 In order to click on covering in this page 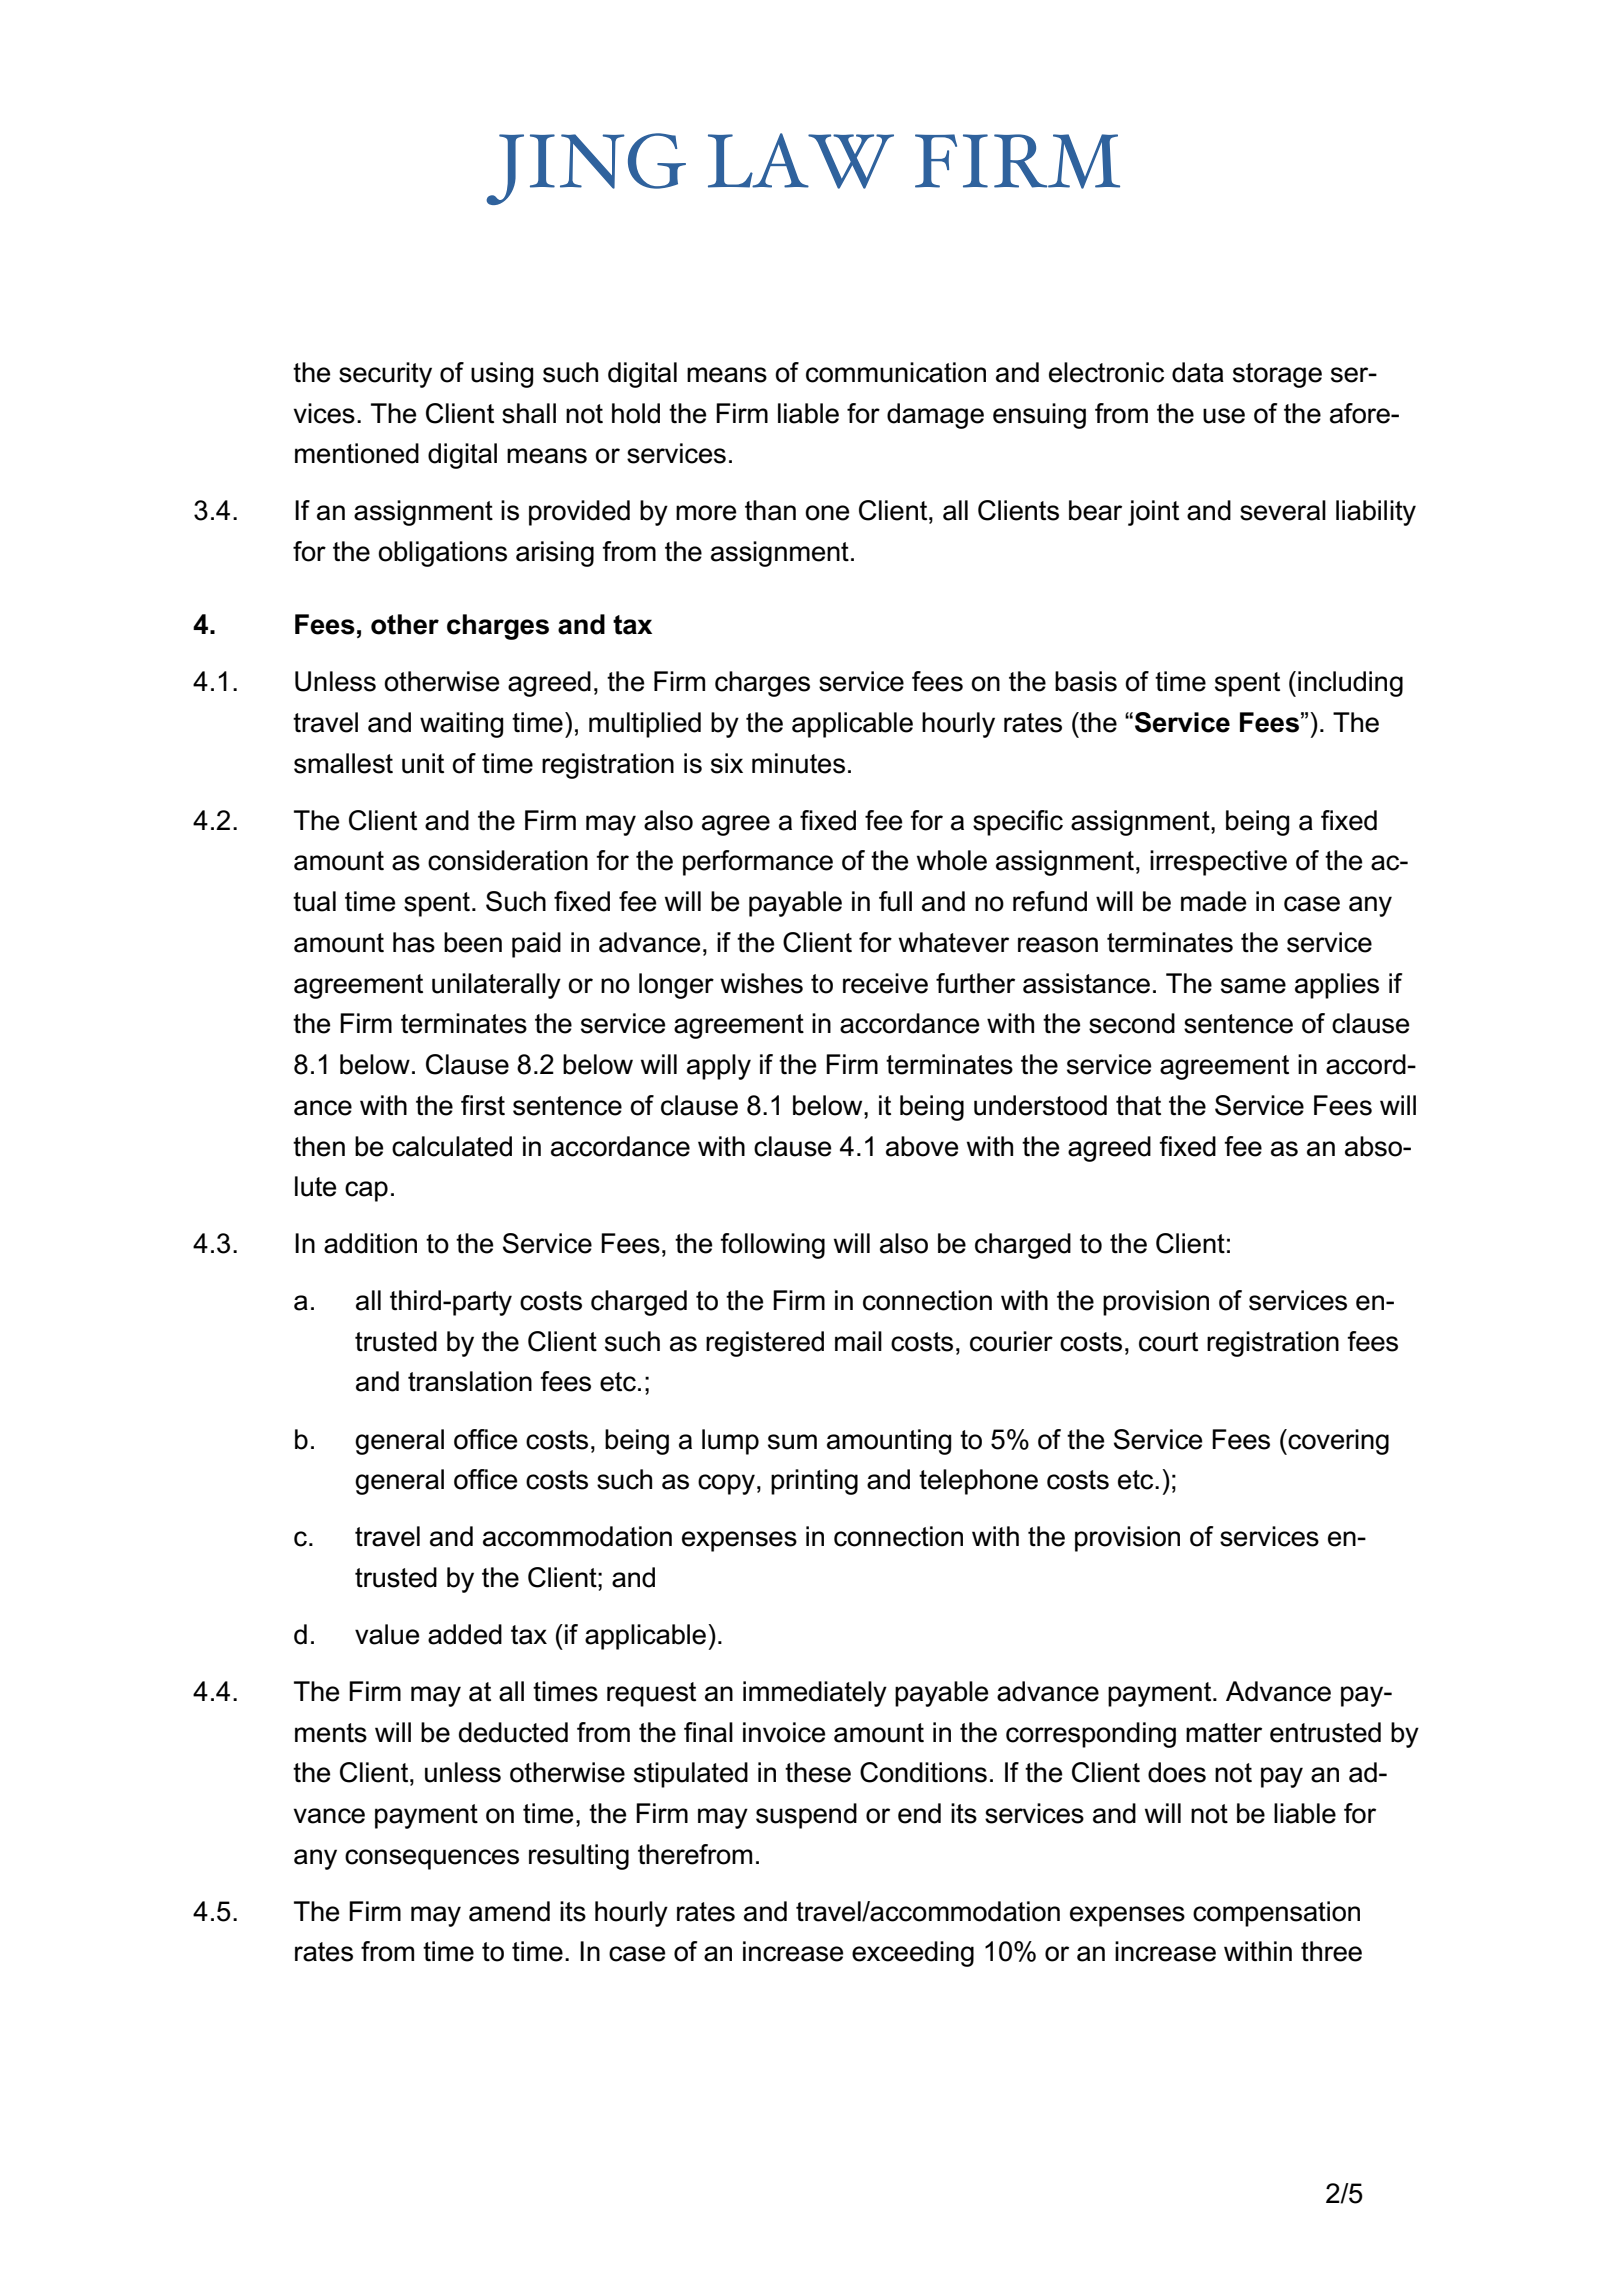, I will do `click(1337, 1442)`.
